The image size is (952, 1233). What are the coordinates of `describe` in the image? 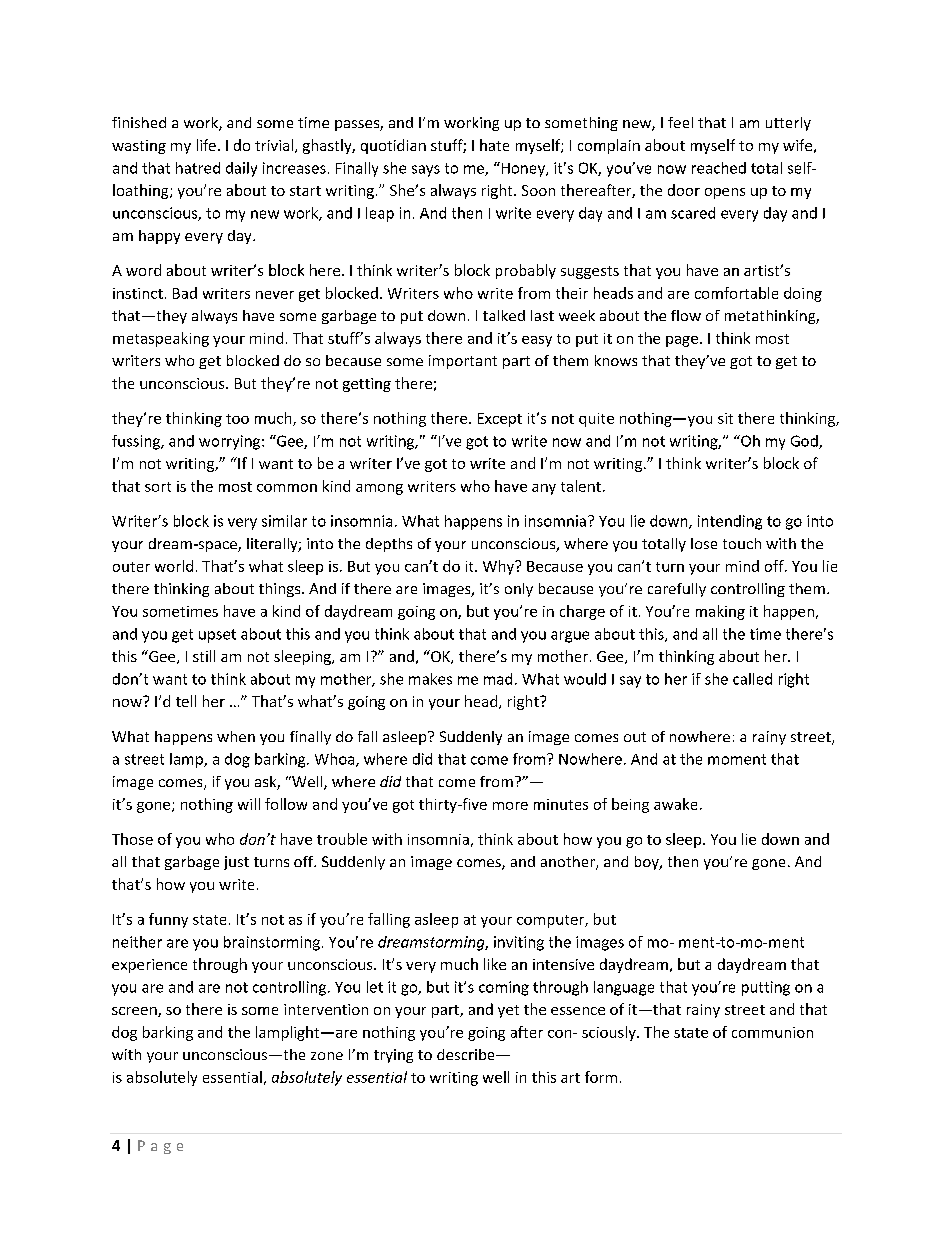 It's located at (467, 1054).
